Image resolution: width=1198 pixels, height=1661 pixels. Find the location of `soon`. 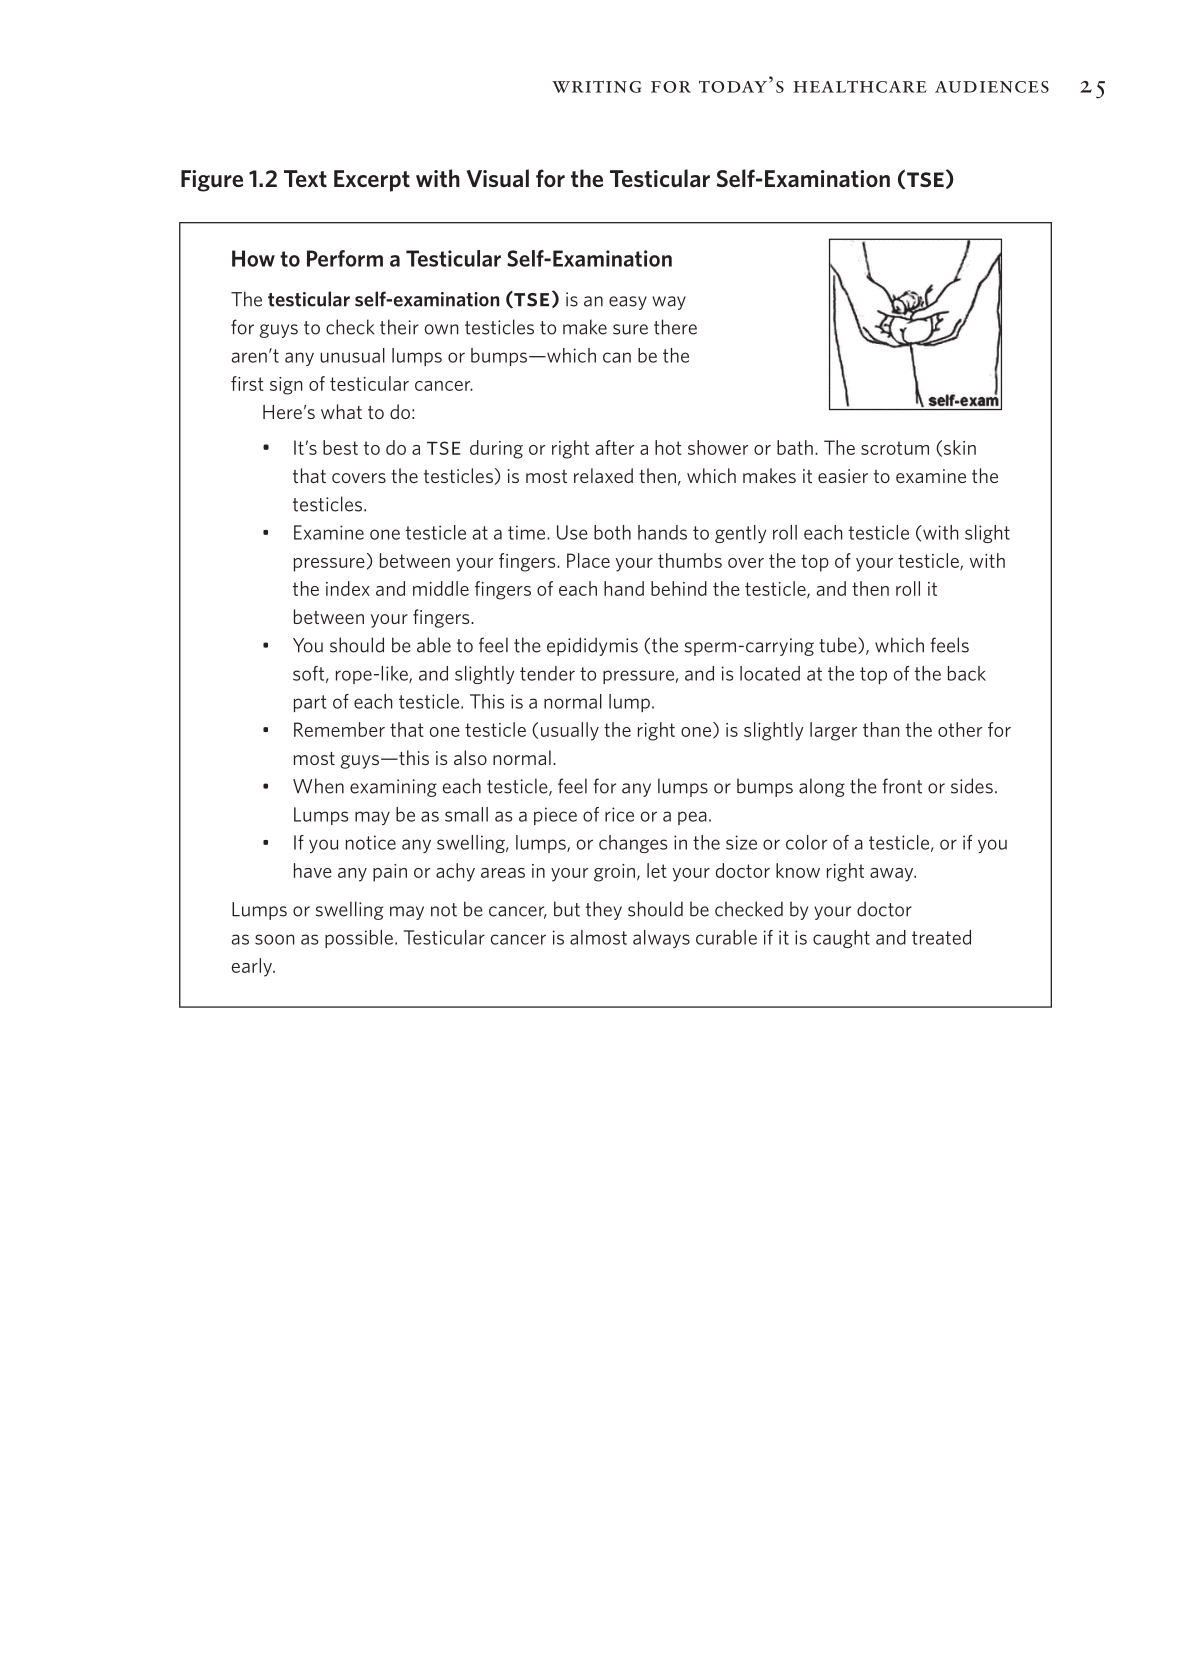

soon is located at coordinates (274, 939).
